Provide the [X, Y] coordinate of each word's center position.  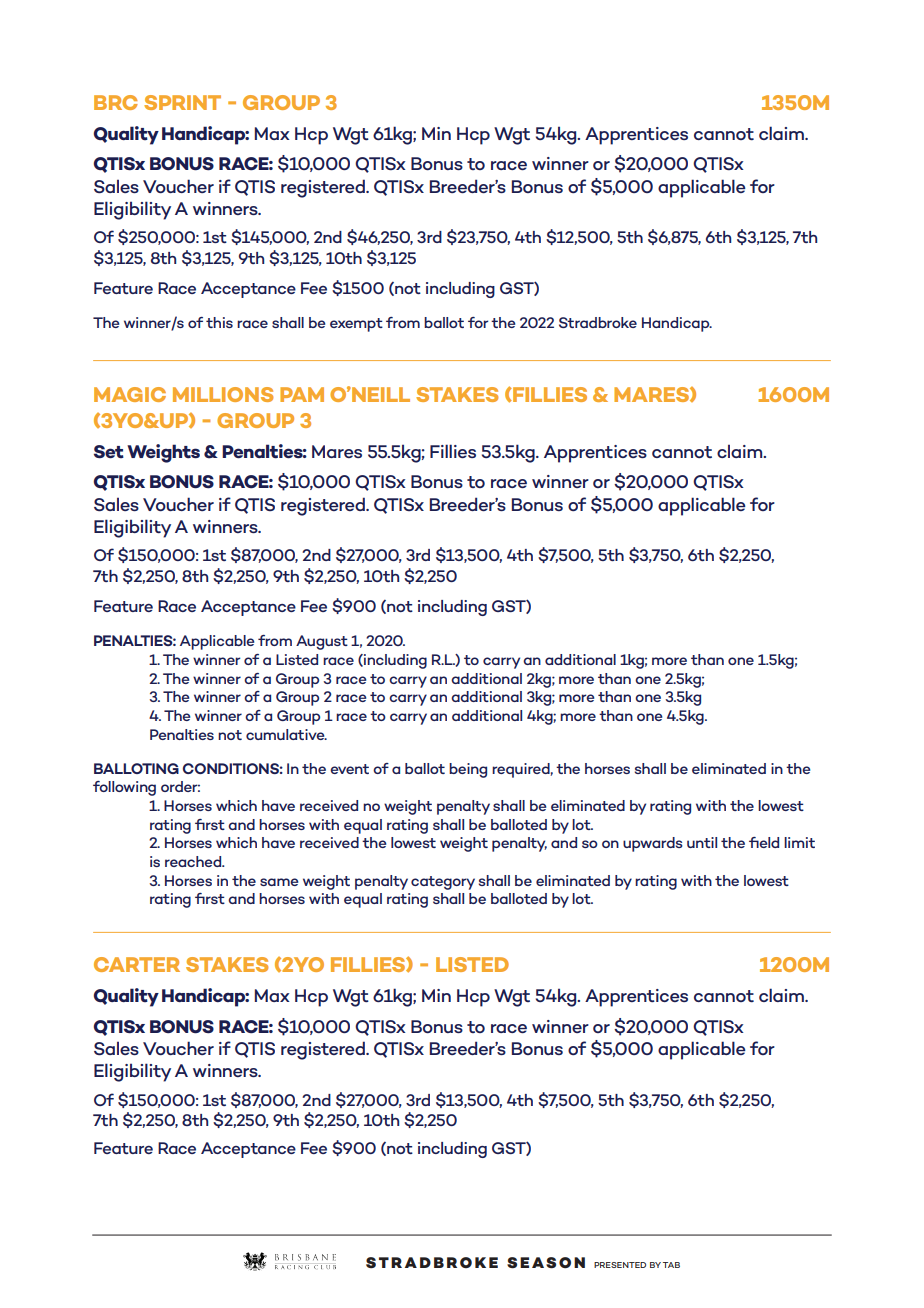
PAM [302, 394]
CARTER [137, 964]
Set [109, 452]
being [468, 770]
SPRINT [182, 102]
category [443, 883]
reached [194, 861]
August [322, 642]
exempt [356, 325]
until [702, 842]
